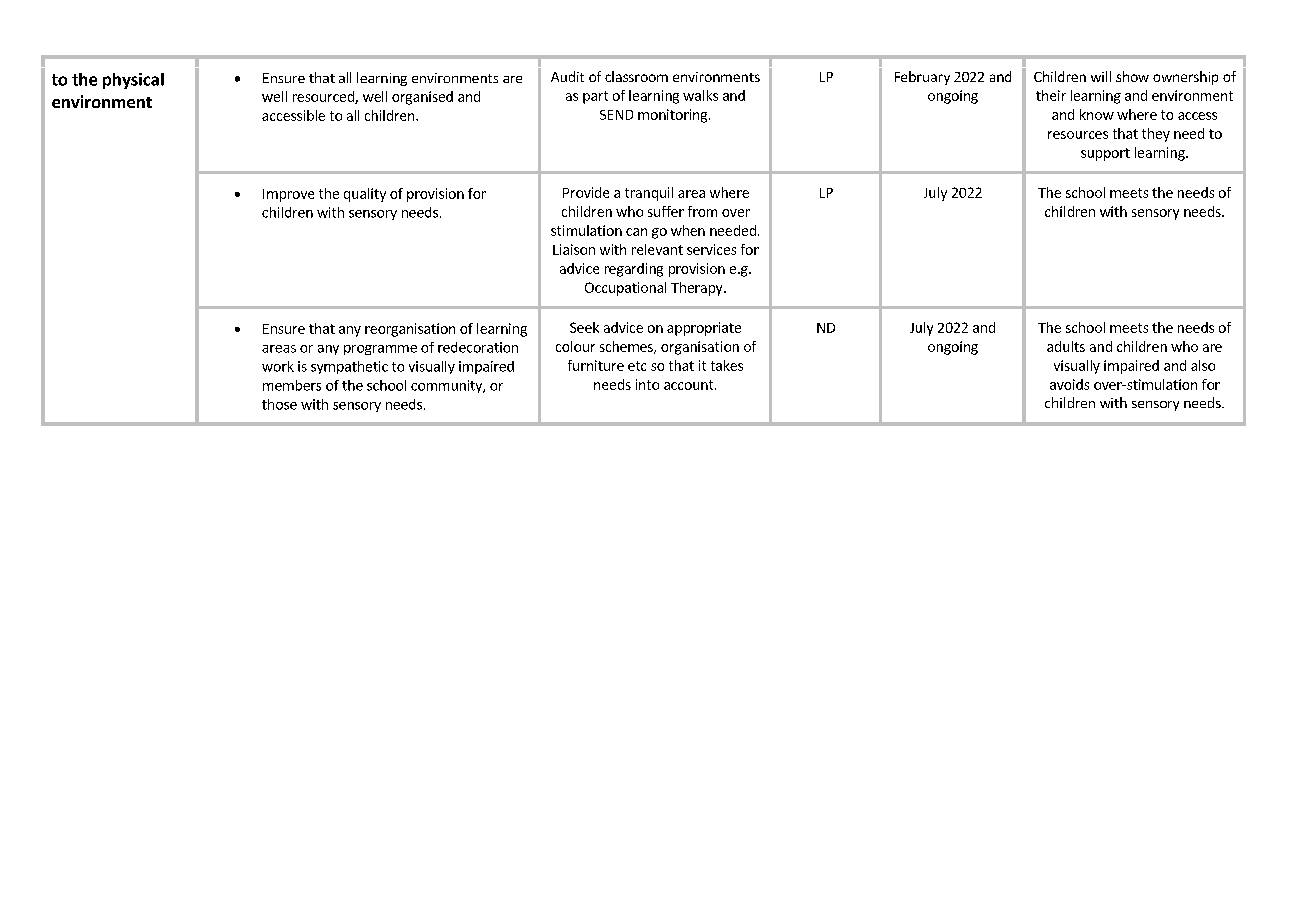 The image size is (1308, 924). Describe the element at coordinates (1066, 346) in the image. I see `adults` at that location.
